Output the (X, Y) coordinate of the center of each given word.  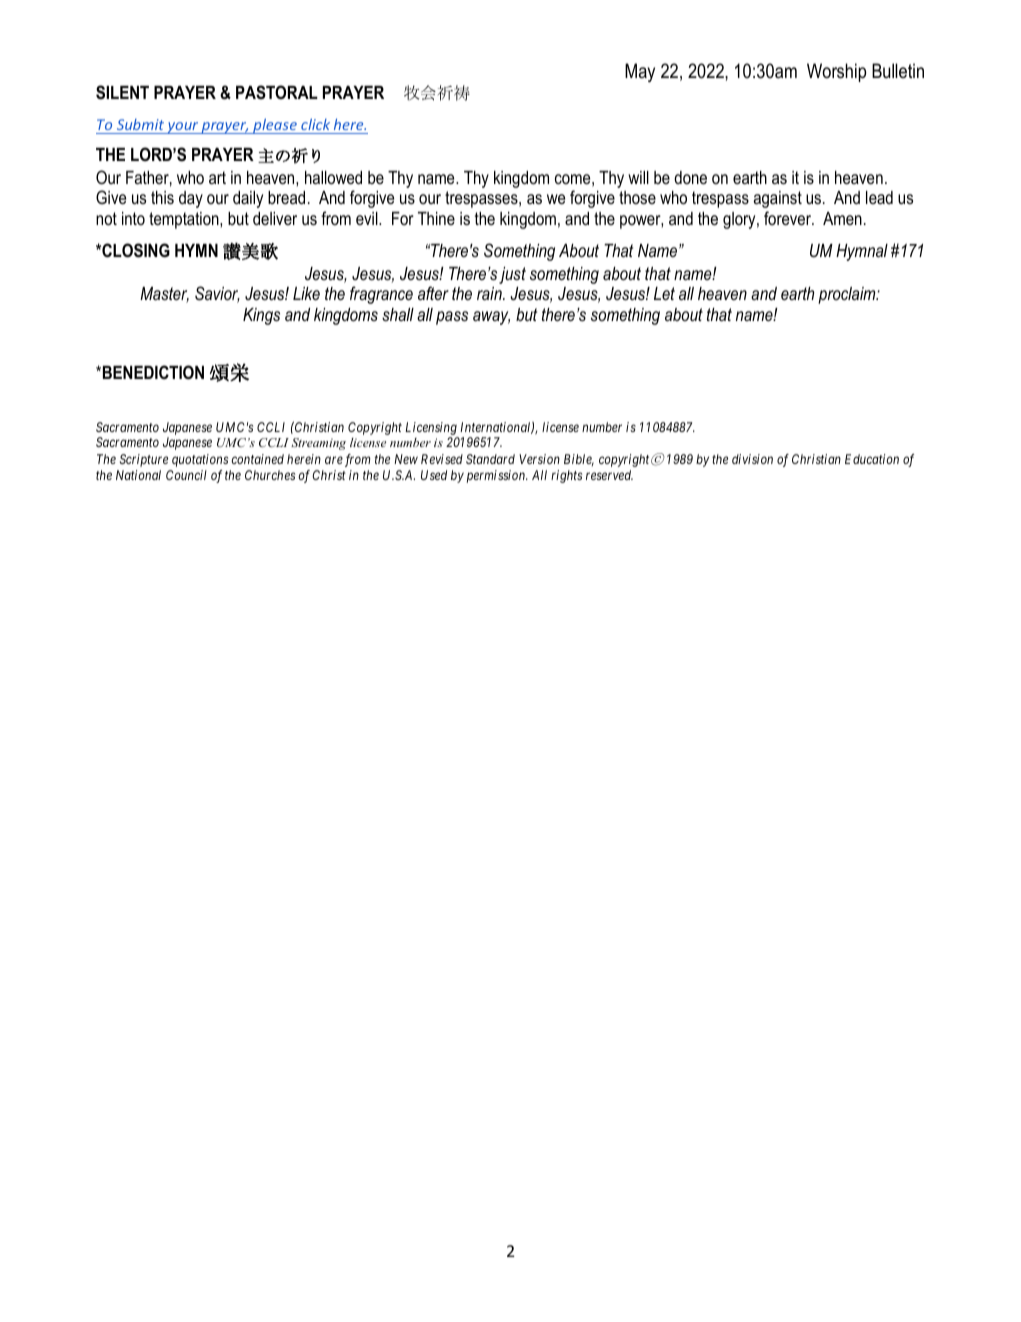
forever (789, 218)
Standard (490, 459)
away (491, 318)
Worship (836, 72)
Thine (436, 218)
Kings (261, 316)
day (191, 199)
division (752, 459)
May (640, 72)
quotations (200, 460)
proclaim (848, 295)
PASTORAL (277, 92)
